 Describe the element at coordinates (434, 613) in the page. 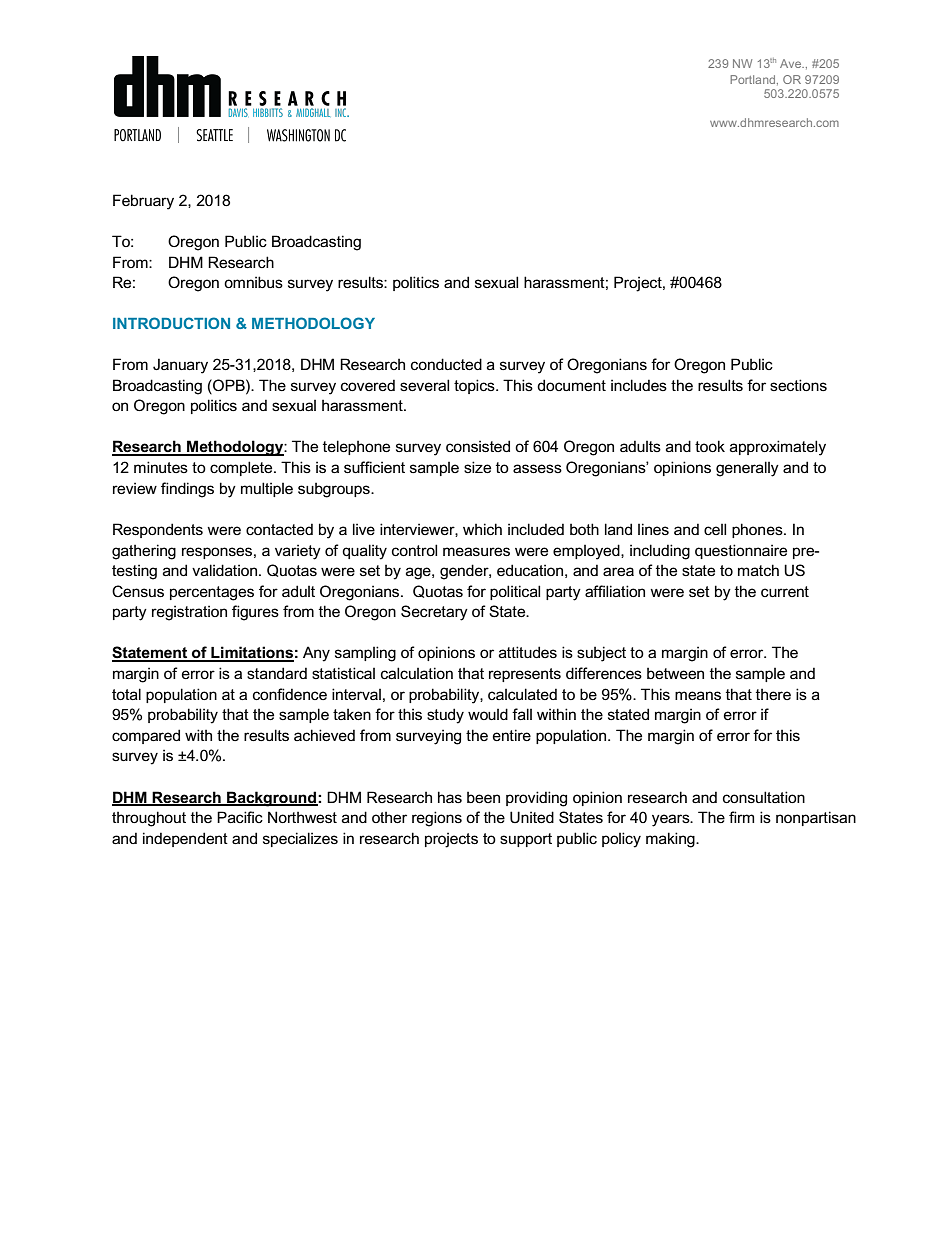

I see `Secretary` at that location.
